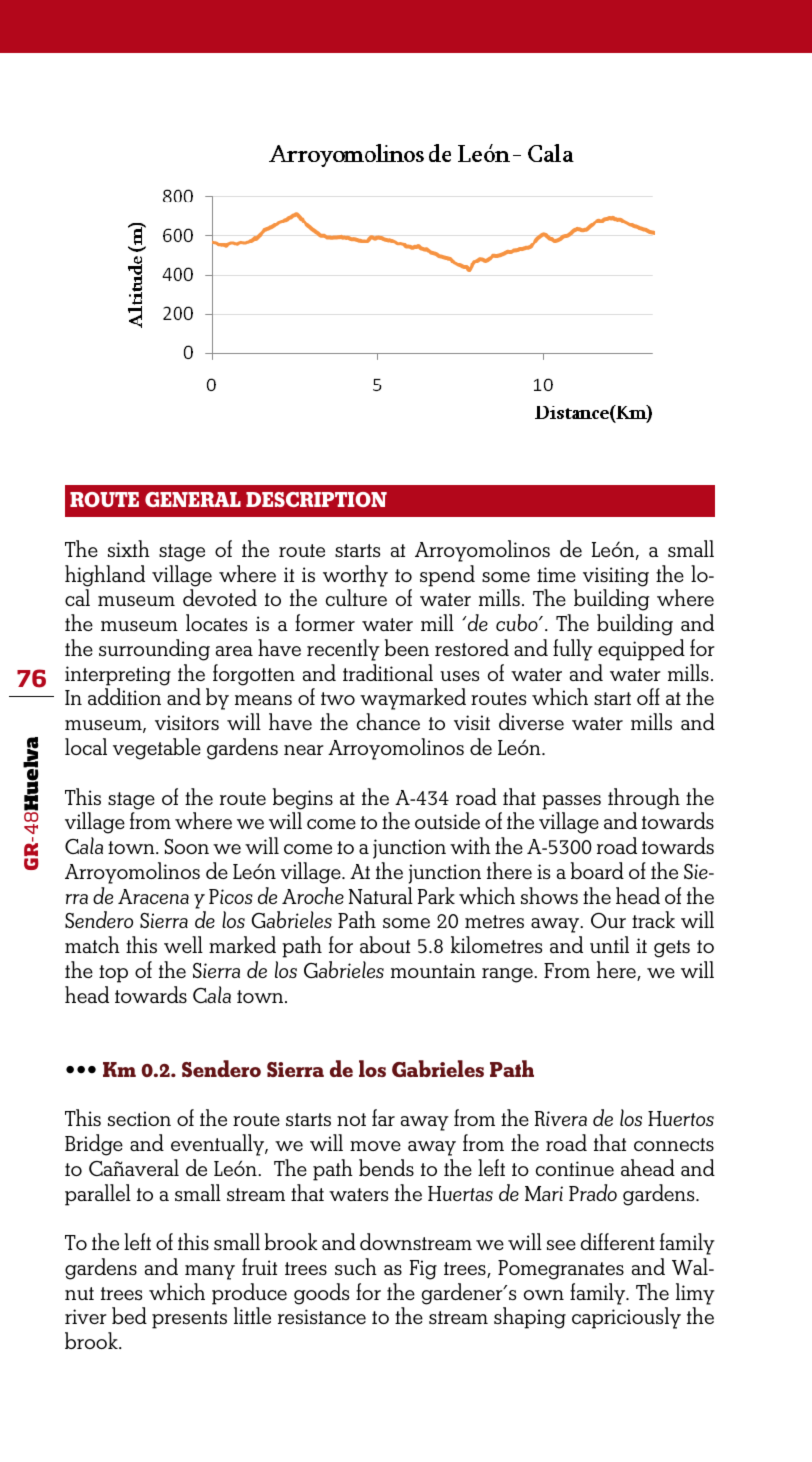 The image size is (812, 1462). Describe the element at coordinates (183, 944) in the screenshot. I see `well` at that location.
